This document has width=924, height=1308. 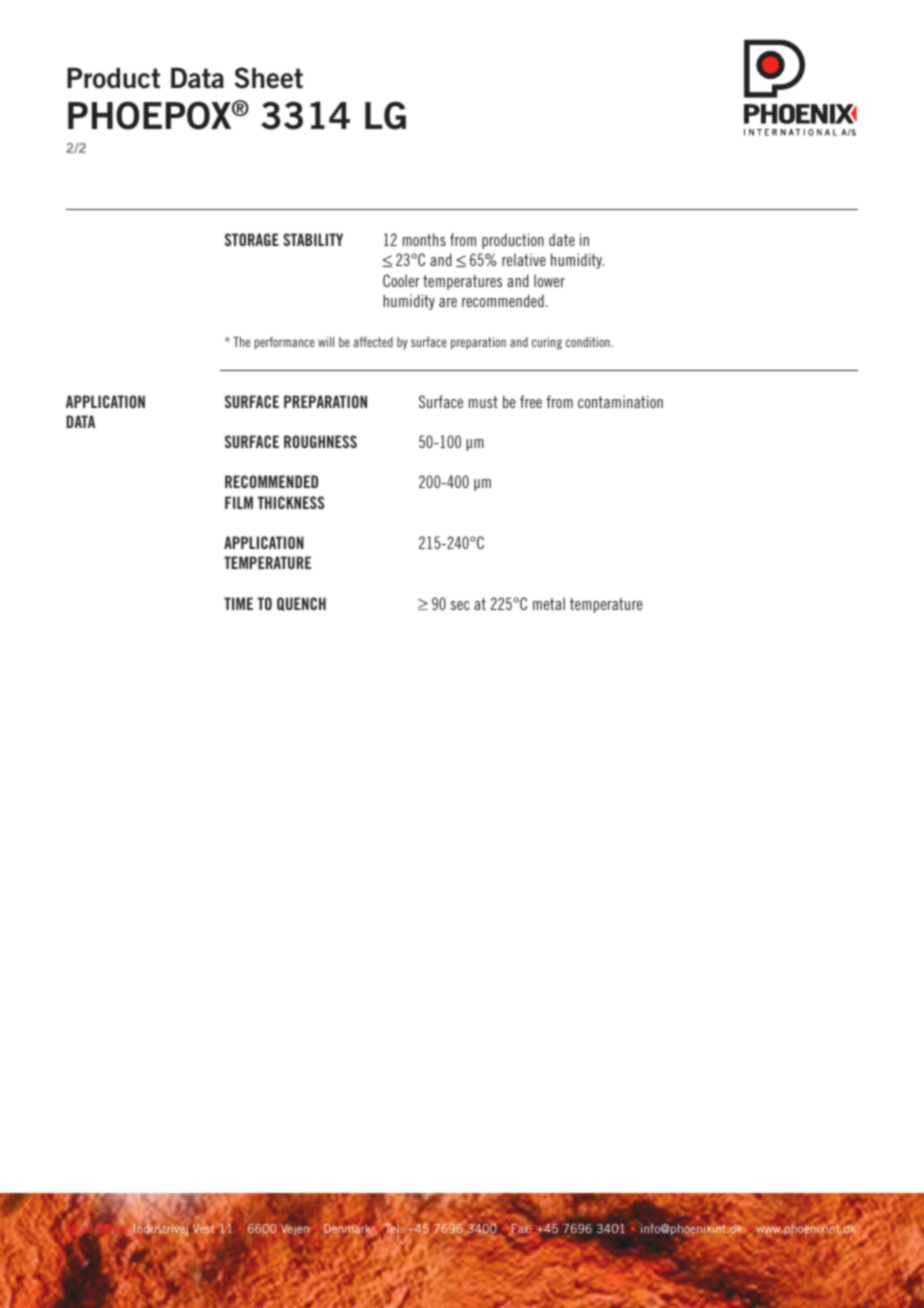 What do you see at coordinates (424, 239) in the document?
I see `months` at bounding box center [424, 239].
